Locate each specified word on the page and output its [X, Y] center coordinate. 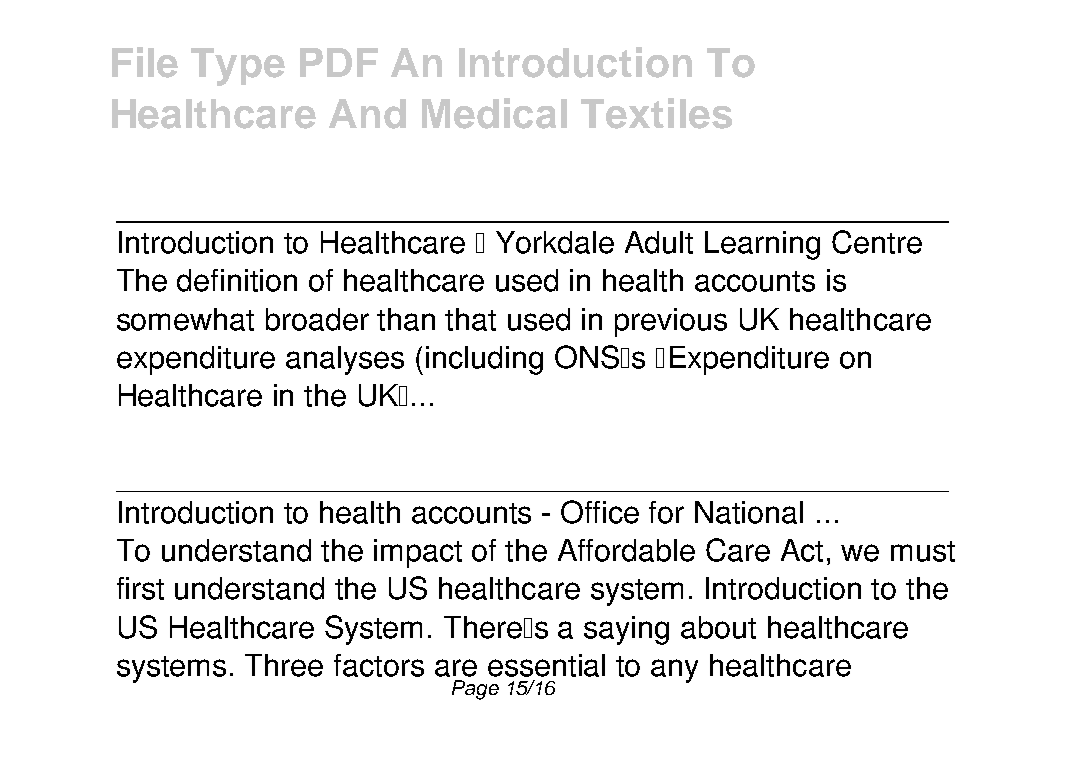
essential [546, 665]
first [140, 588]
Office [600, 512]
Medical [494, 113]
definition [237, 280]
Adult [659, 242]
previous [671, 322]
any [674, 671]
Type [238, 67]
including [484, 360]
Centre [877, 242]
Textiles [656, 113]
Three [284, 665]
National [749, 512]
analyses [345, 360]
